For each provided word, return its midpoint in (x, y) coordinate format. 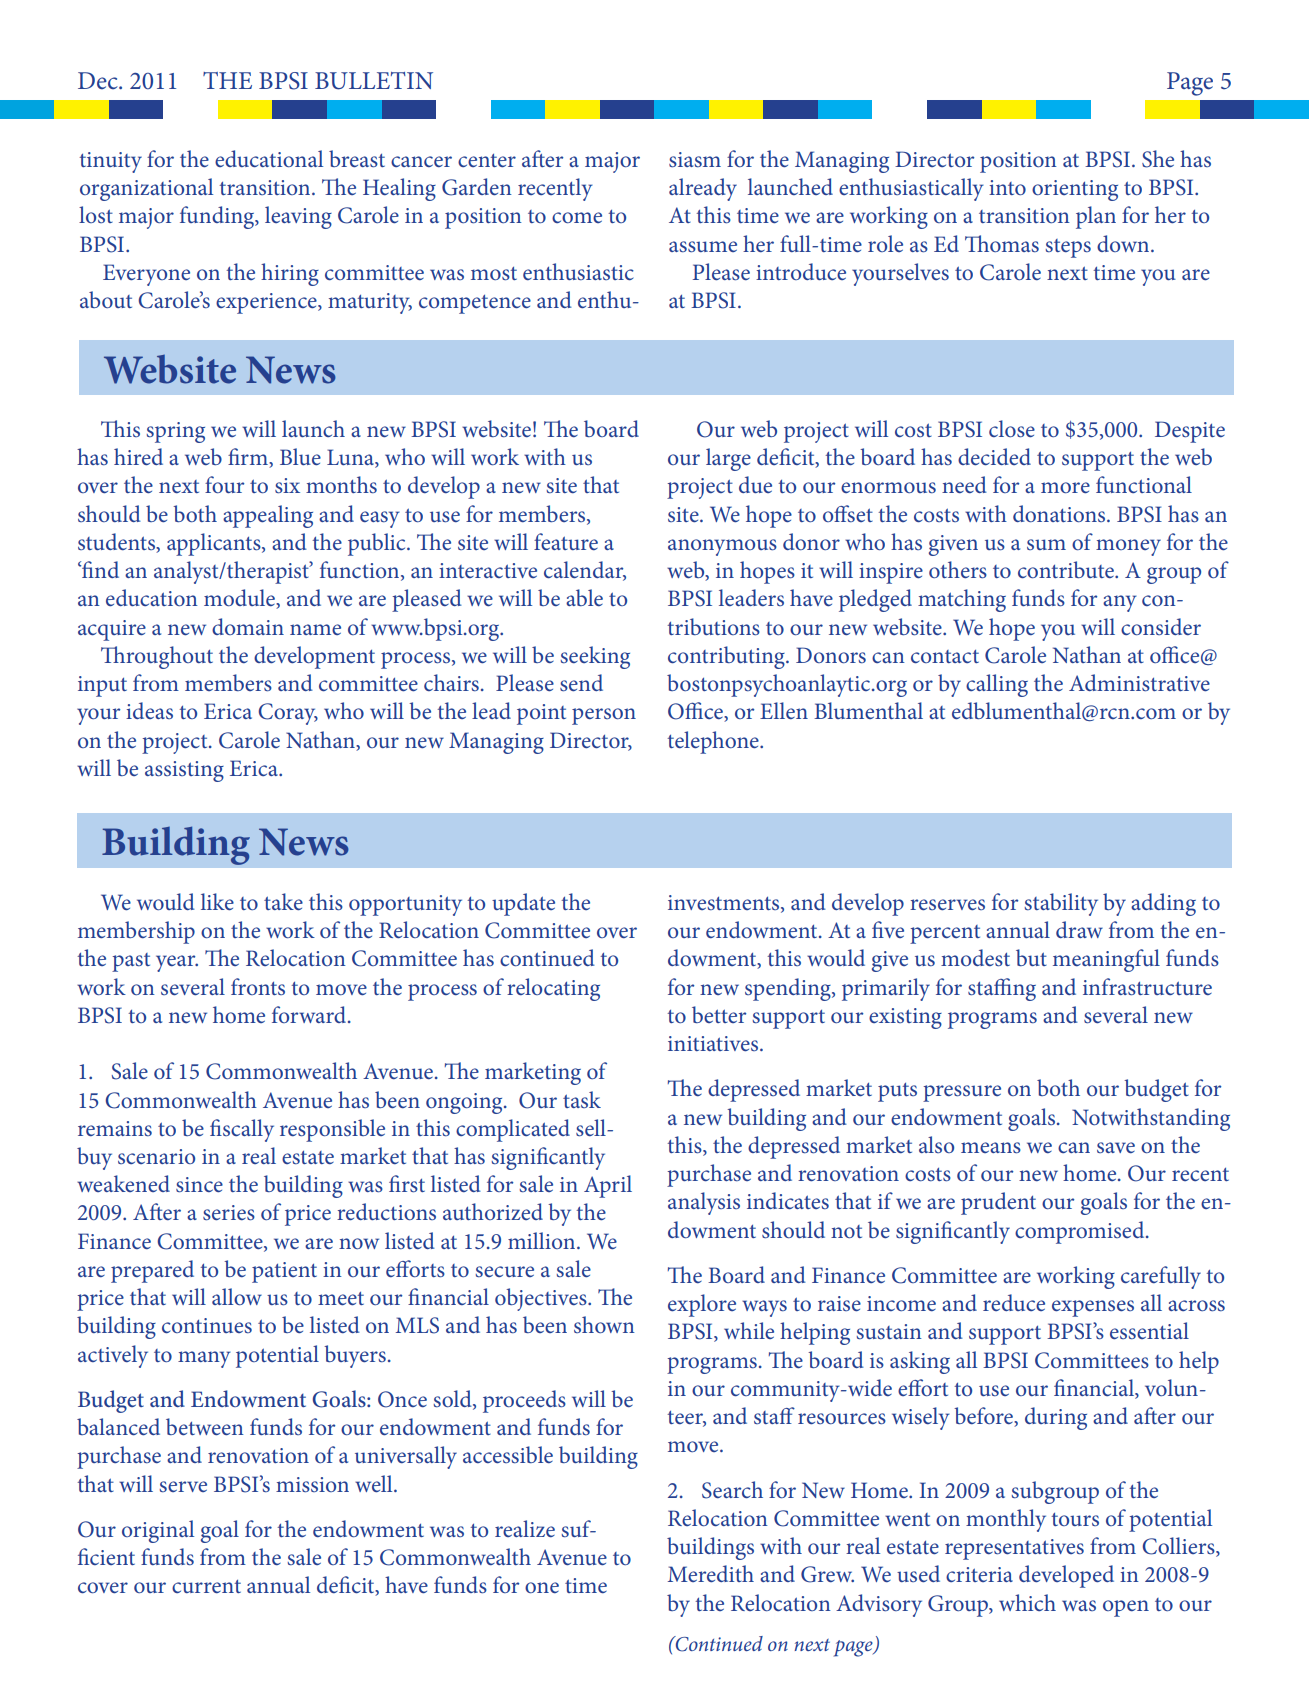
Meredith (711, 1573)
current (206, 1586)
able (584, 597)
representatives (1014, 1549)
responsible (332, 1130)
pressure (962, 1093)
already (703, 189)
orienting (1075, 190)
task (582, 1099)
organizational (146, 189)
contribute (1067, 569)
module (240, 599)
